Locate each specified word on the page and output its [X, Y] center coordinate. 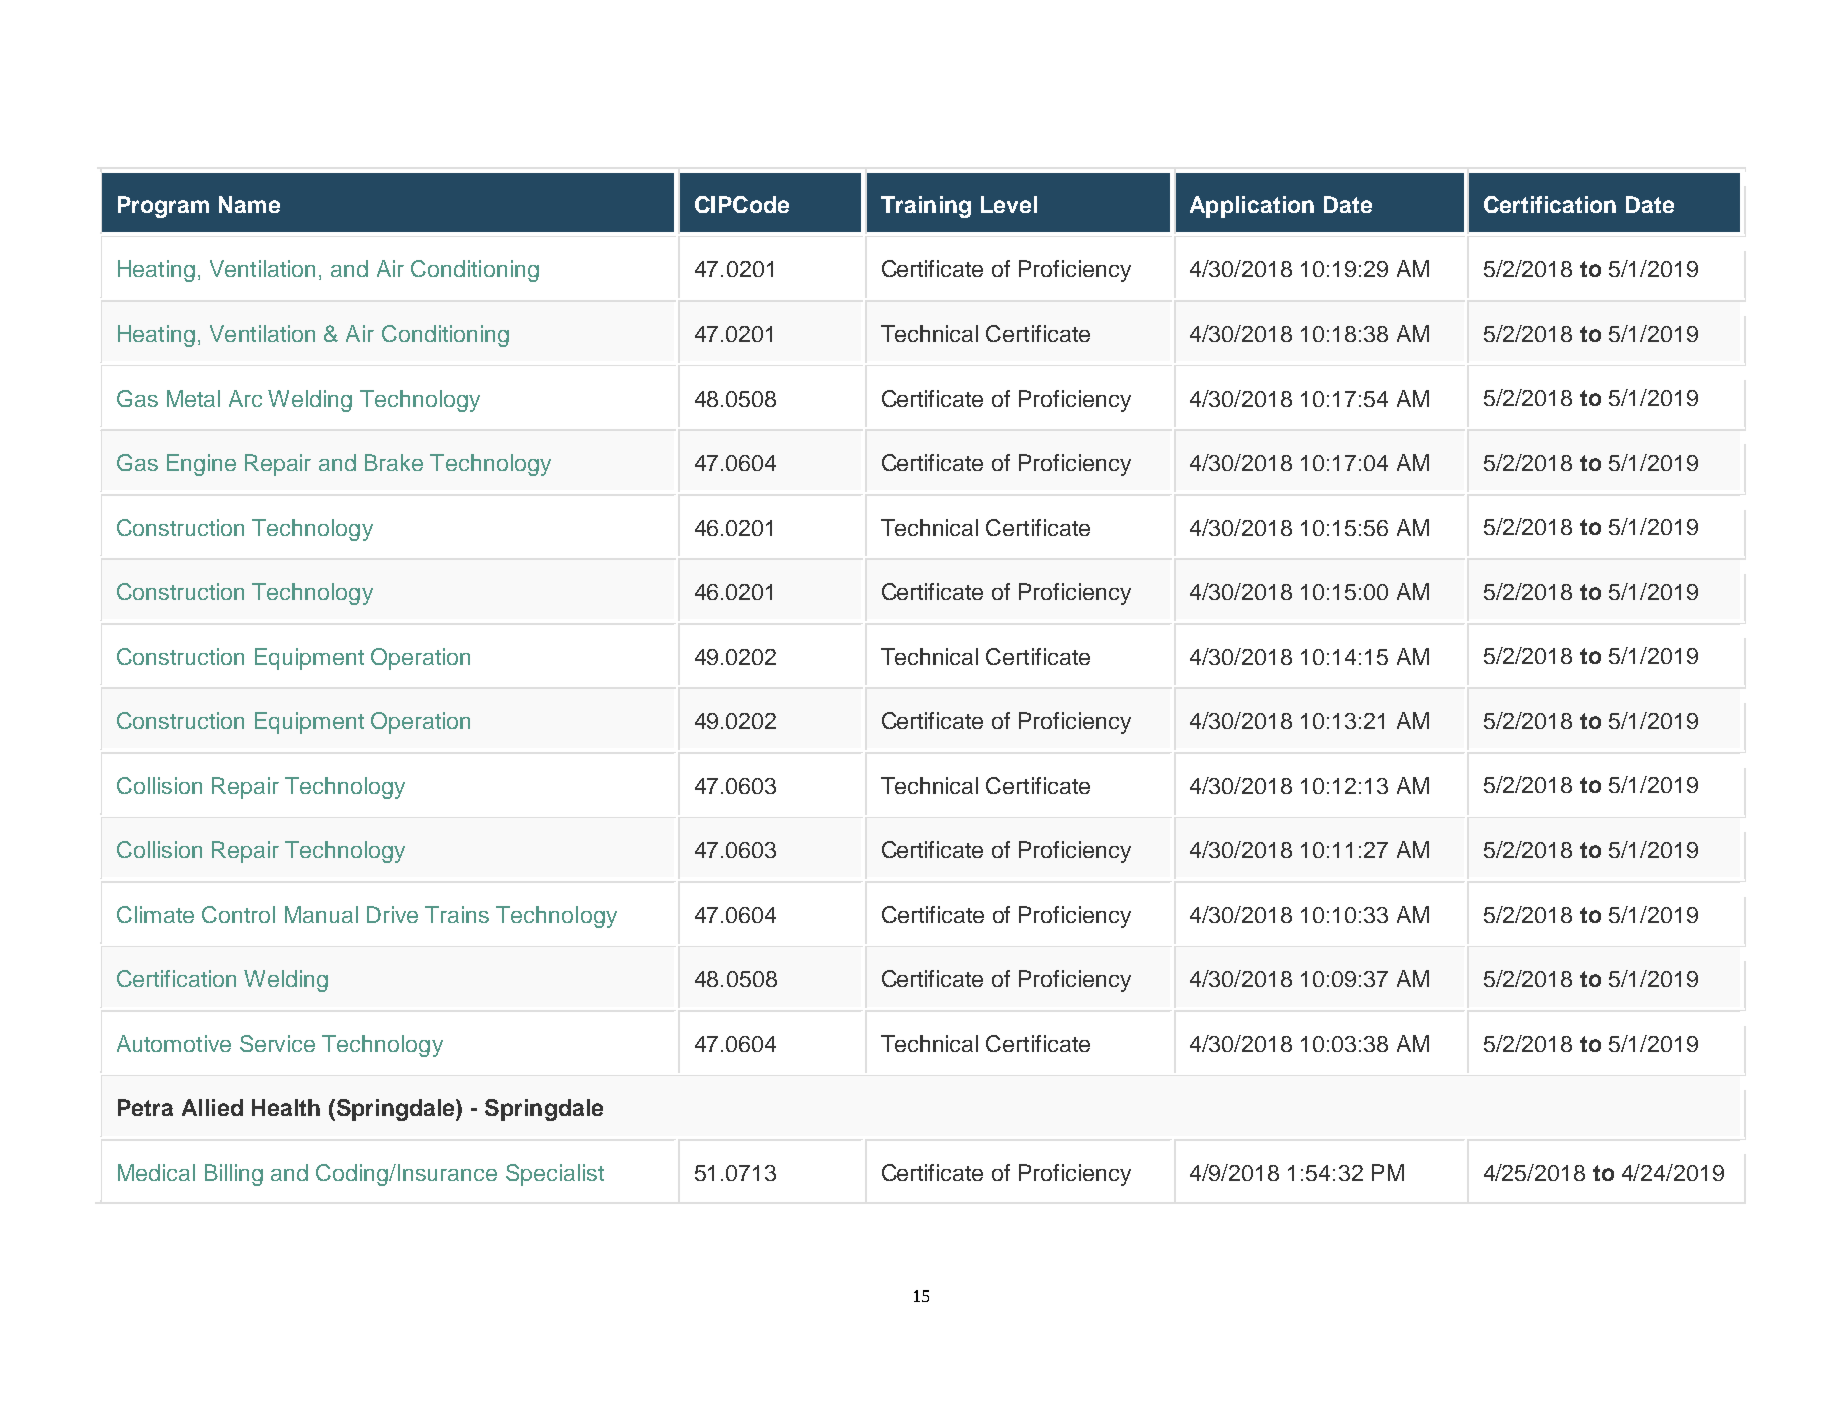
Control [238, 914]
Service [277, 1043]
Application [1252, 207]
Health [286, 1107]
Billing [234, 1175]
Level [1009, 204]
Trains [457, 914]
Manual [321, 914]
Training [926, 207]
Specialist [555, 1175]
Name [249, 204]
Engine [201, 465]
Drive [392, 914]
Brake [394, 462]
